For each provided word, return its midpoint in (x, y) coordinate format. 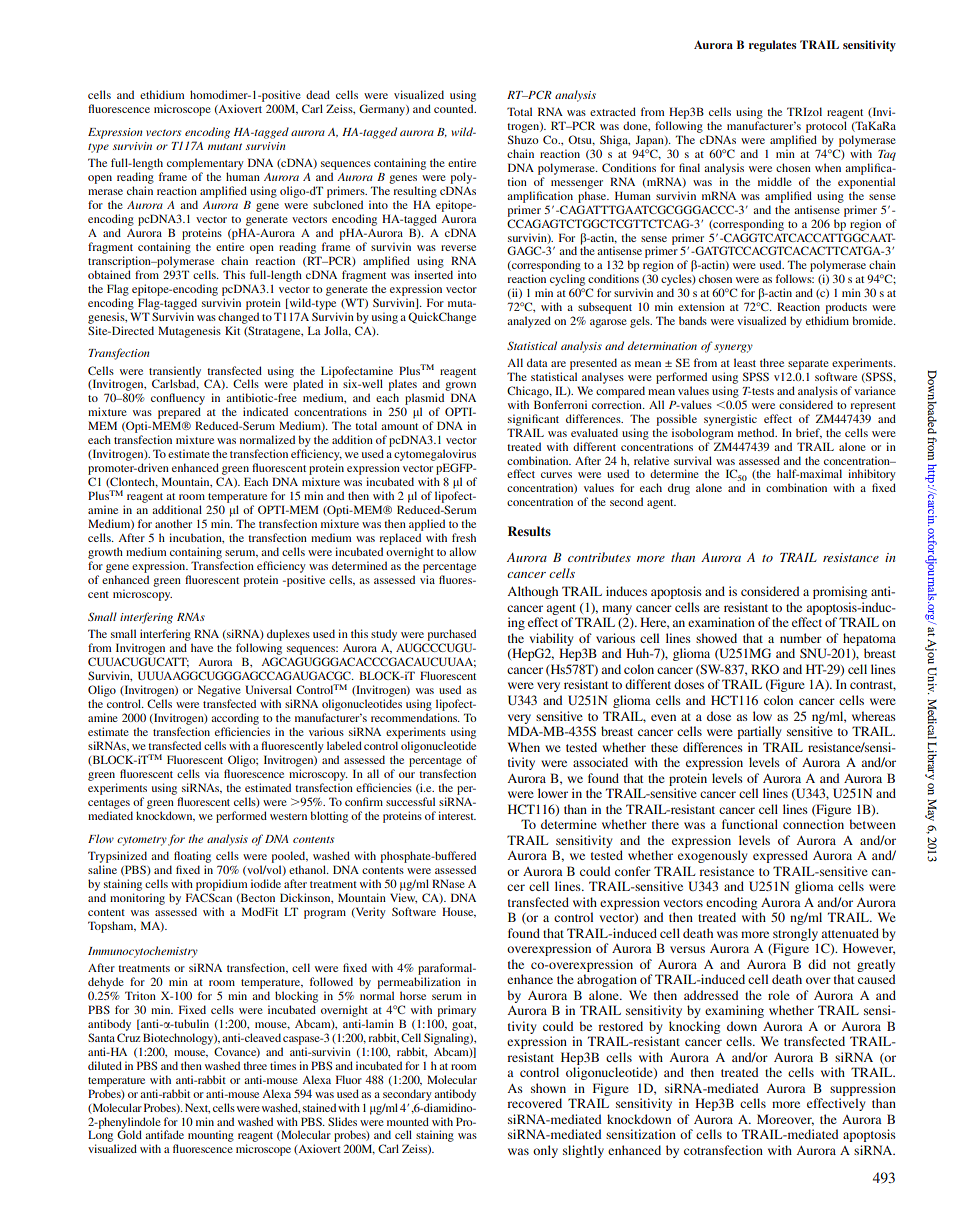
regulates (772, 46)
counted (455, 108)
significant (533, 420)
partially (759, 732)
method (757, 432)
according (235, 719)
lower (553, 793)
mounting (211, 1136)
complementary (205, 164)
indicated (265, 411)
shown (548, 1088)
